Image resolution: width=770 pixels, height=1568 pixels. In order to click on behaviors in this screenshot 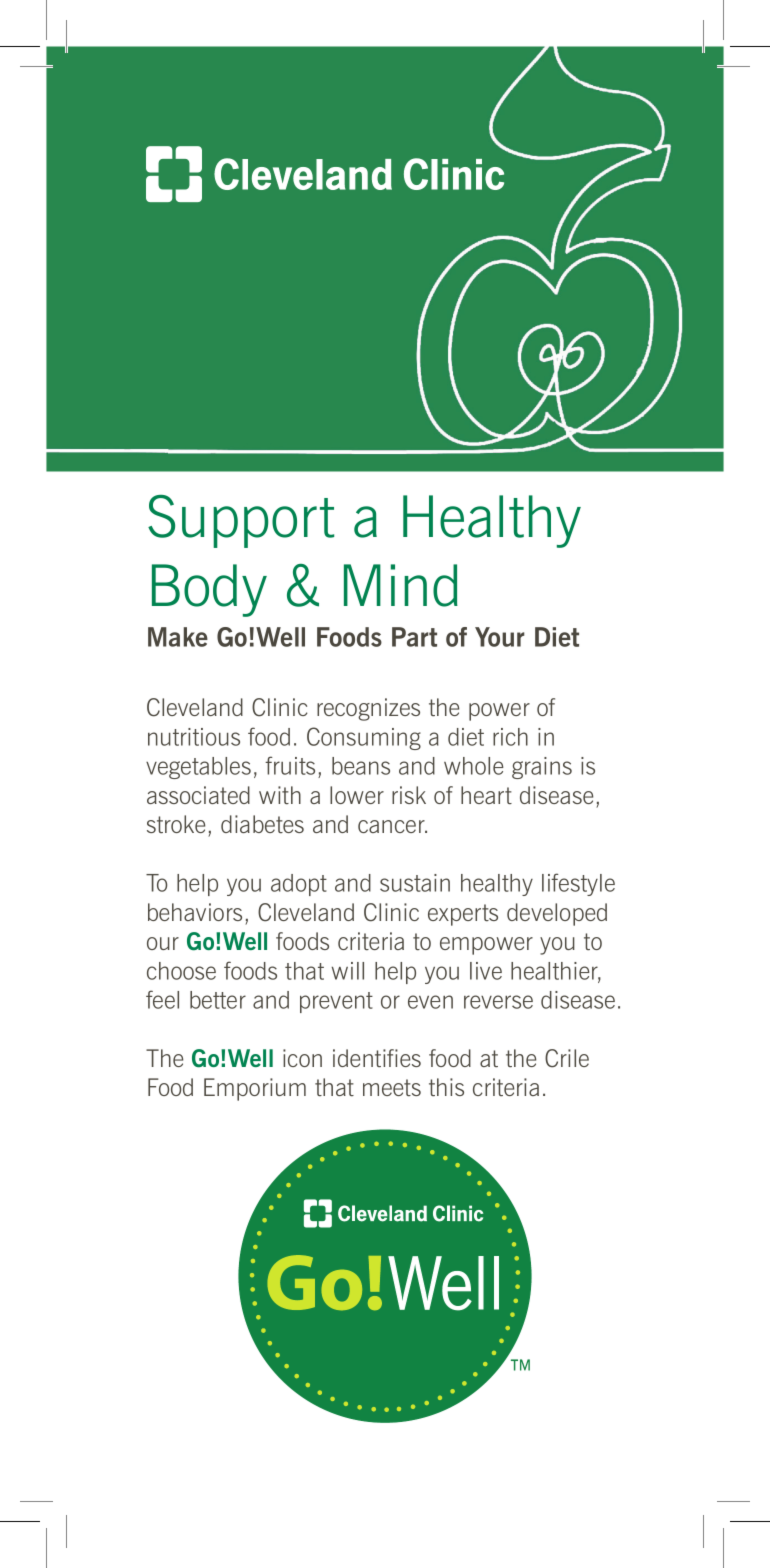, I will do `click(195, 912)`.
